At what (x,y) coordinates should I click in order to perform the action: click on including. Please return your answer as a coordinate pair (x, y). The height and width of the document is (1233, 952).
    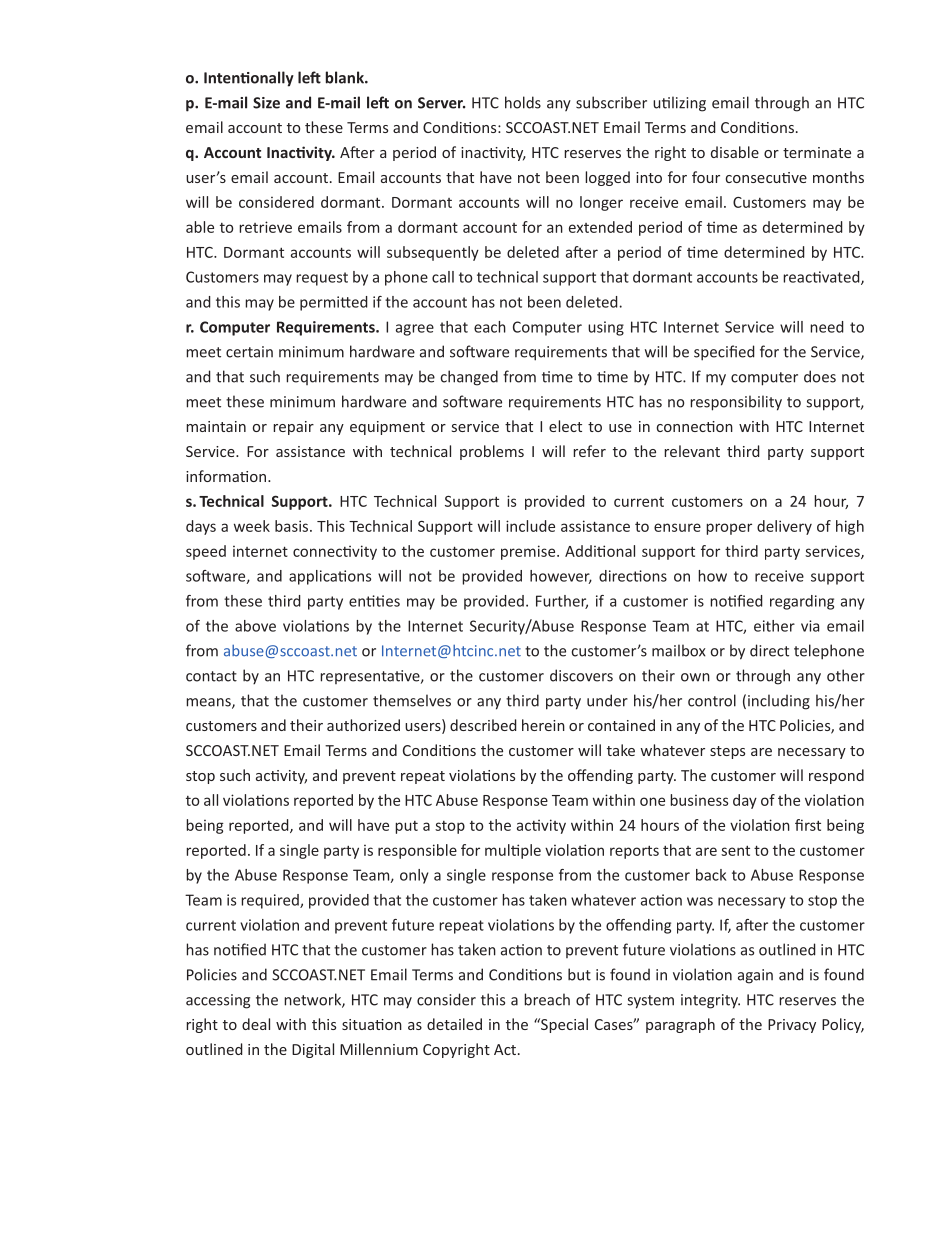
    Looking at the image, I should click on (779, 702).
